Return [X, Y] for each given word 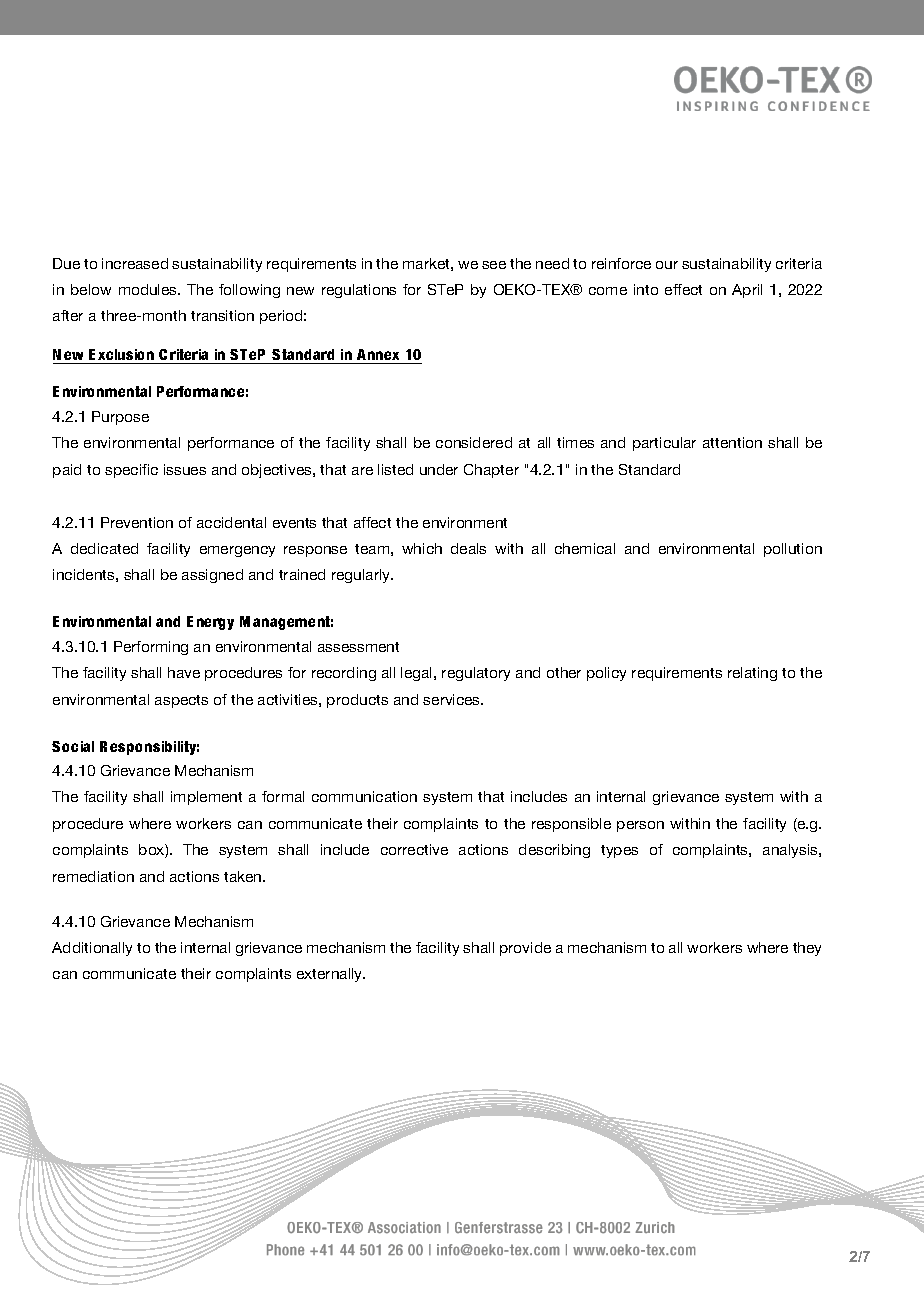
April [747, 291]
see [494, 265]
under [439, 469]
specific [131, 471]
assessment [358, 647]
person [640, 826]
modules [149, 289]
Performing [151, 648]
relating [752, 674]
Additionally [92, 949]
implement [206, 798]
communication [364, 796]
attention [732, 442]
